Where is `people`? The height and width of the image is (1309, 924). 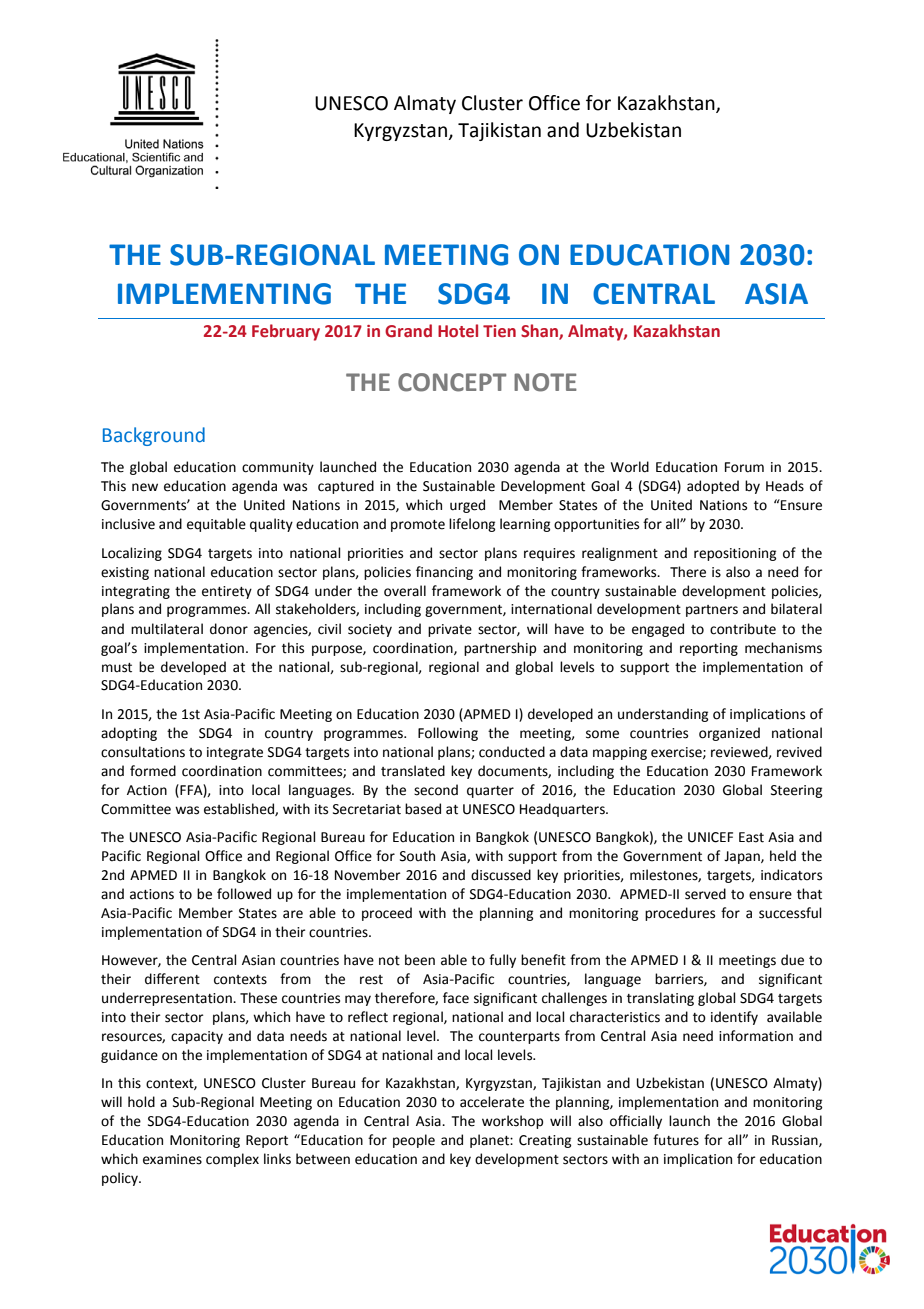
people is located at coordinates (414, 1141).
